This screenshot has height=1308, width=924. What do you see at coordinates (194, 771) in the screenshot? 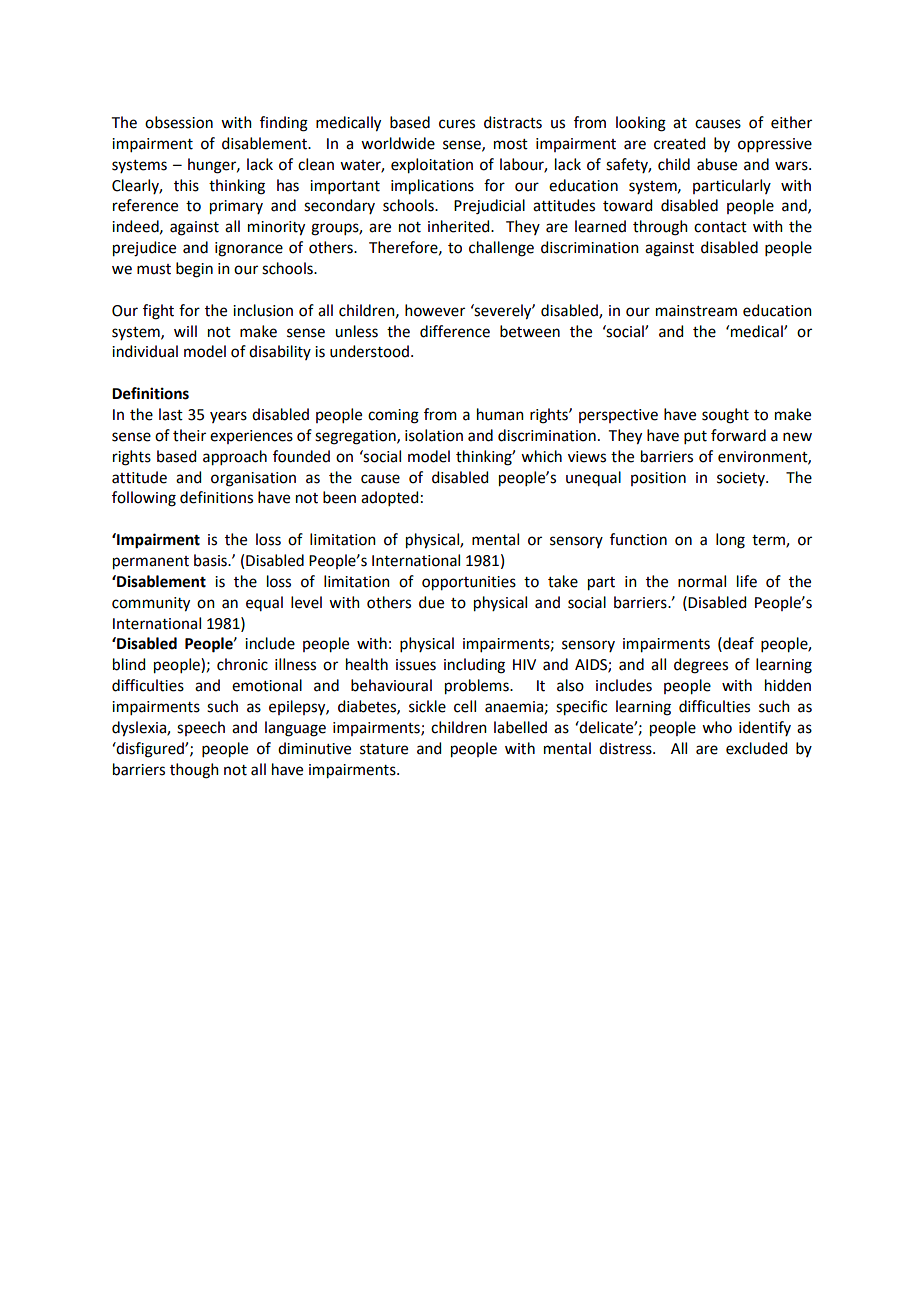
I see `though` at bounding box center [194, 771].
